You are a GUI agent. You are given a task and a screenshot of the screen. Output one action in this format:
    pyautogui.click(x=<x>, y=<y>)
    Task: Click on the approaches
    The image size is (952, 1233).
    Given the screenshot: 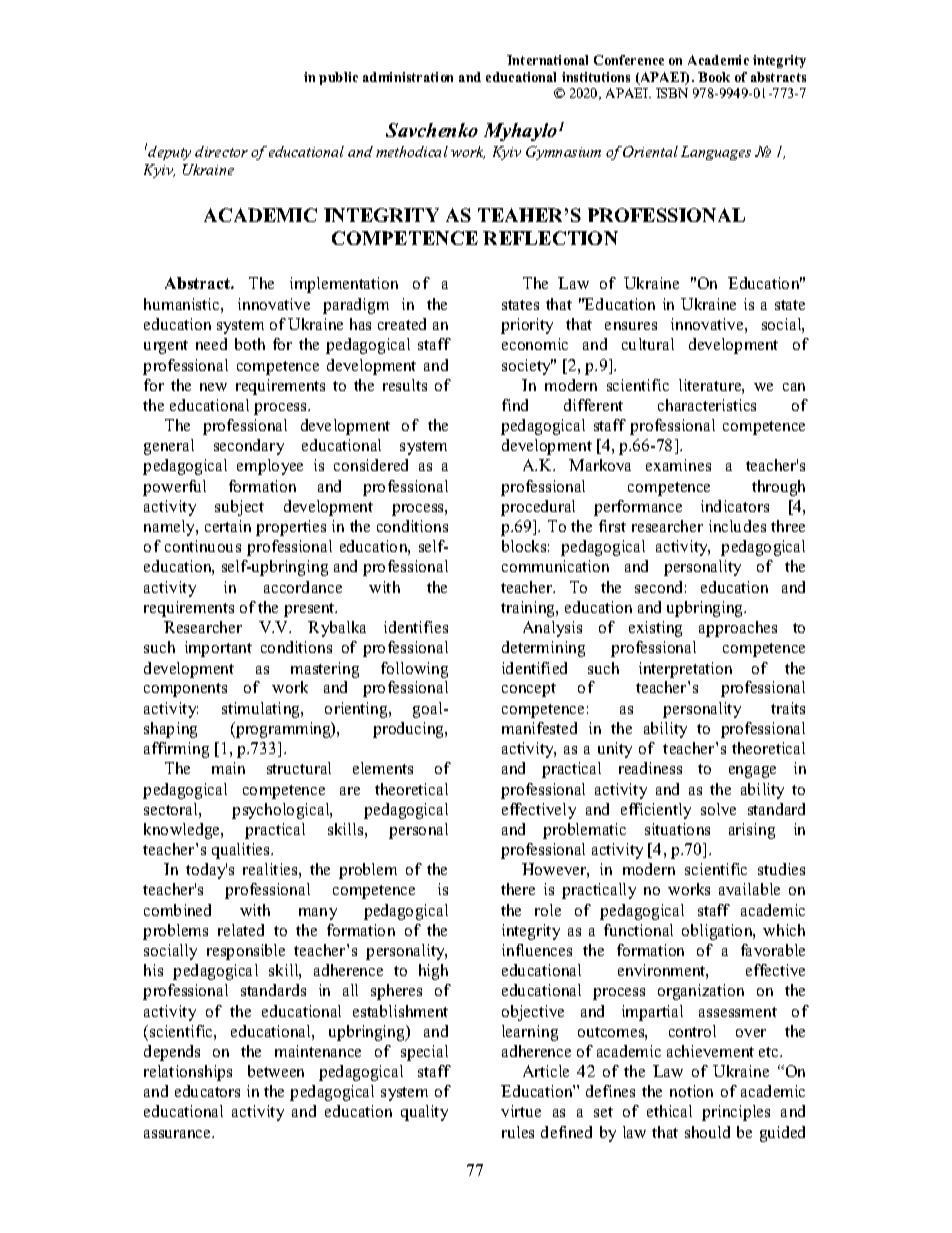 What is the action you would take?
    pyautogui.click(x=738, y=629)
